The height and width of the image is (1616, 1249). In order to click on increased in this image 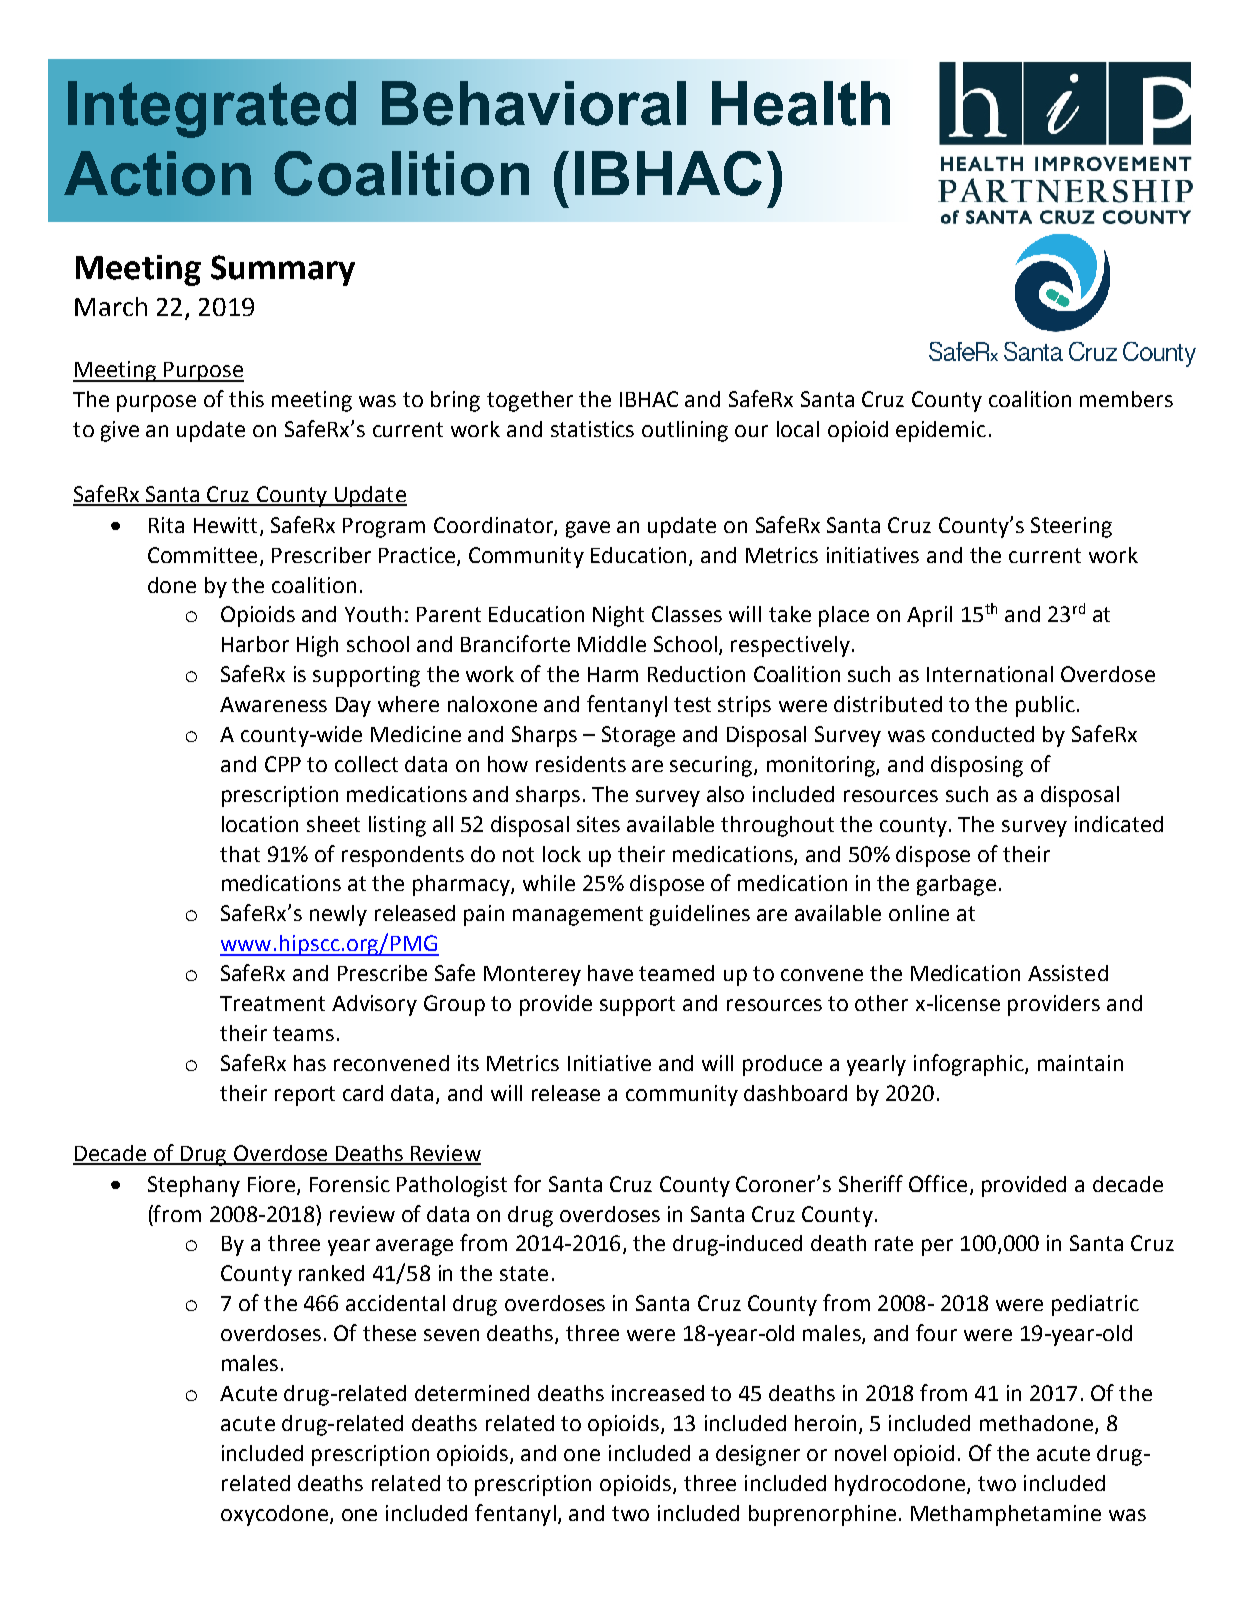, I will do `click(658, 1393)`.
